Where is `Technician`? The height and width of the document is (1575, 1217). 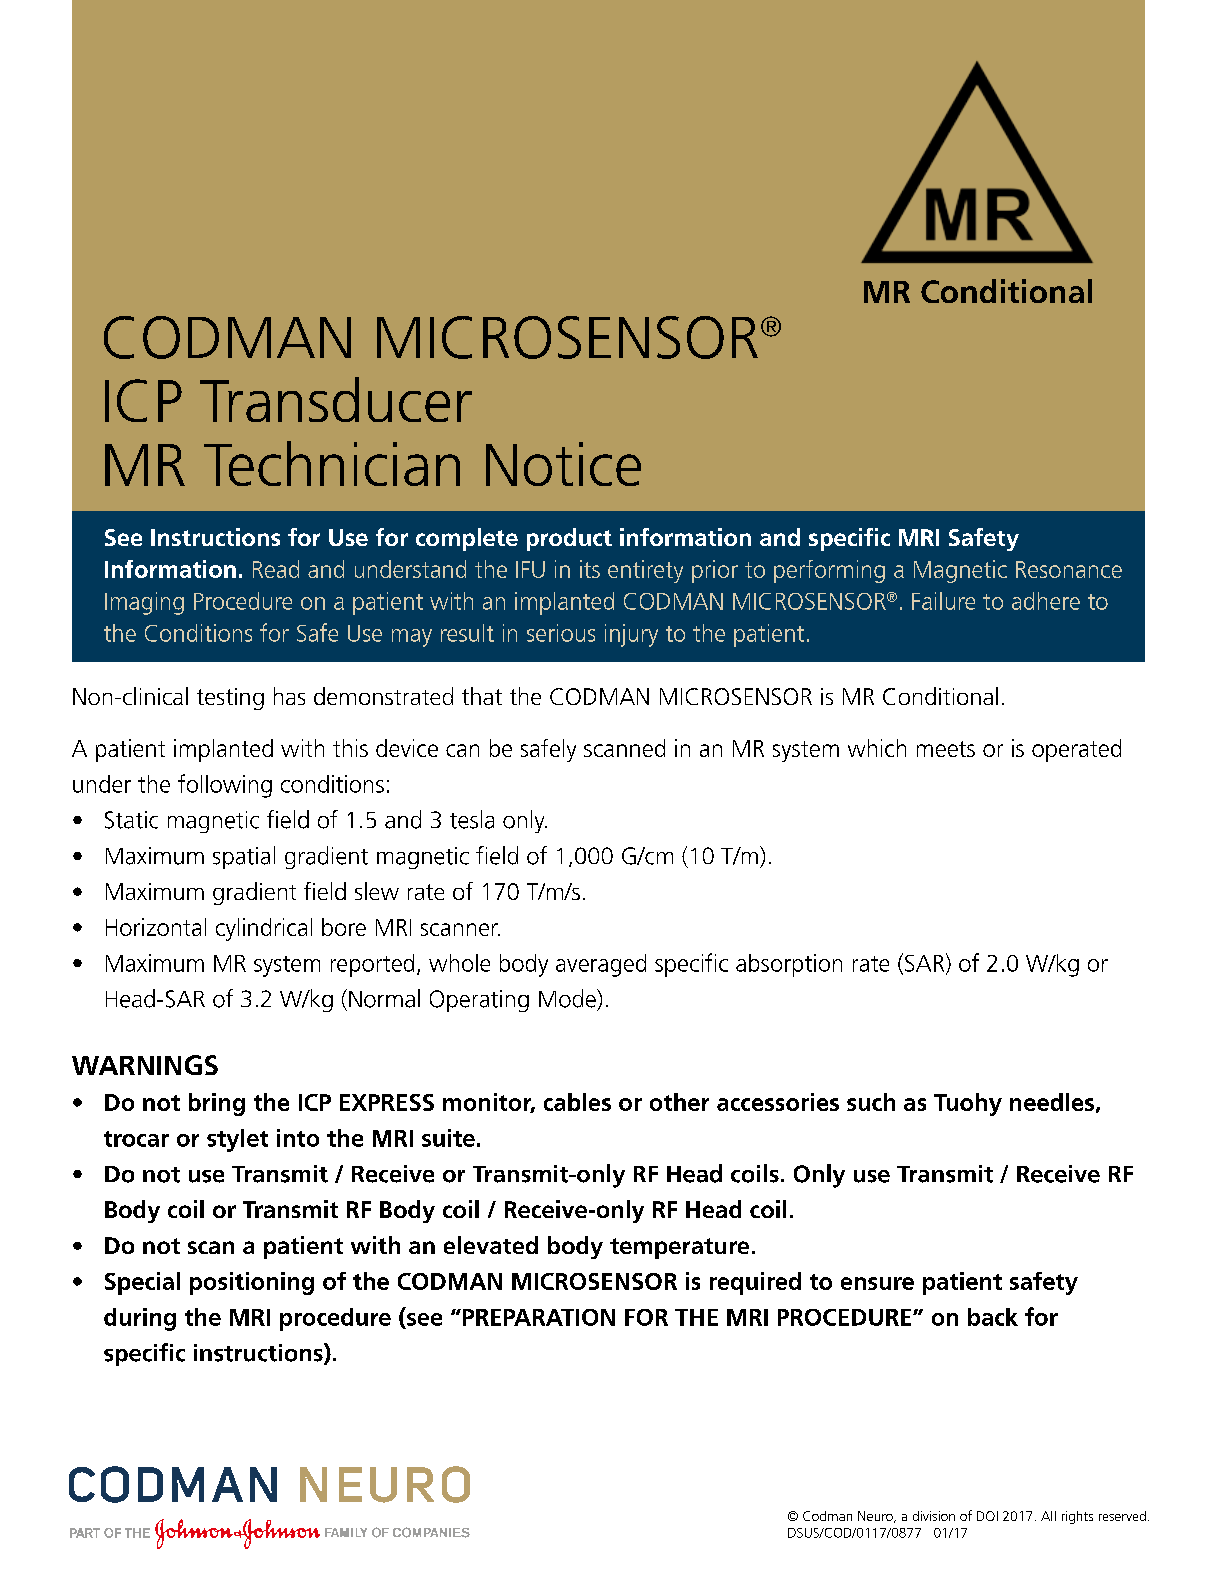 Technician is located at coordinates (332, 463).
